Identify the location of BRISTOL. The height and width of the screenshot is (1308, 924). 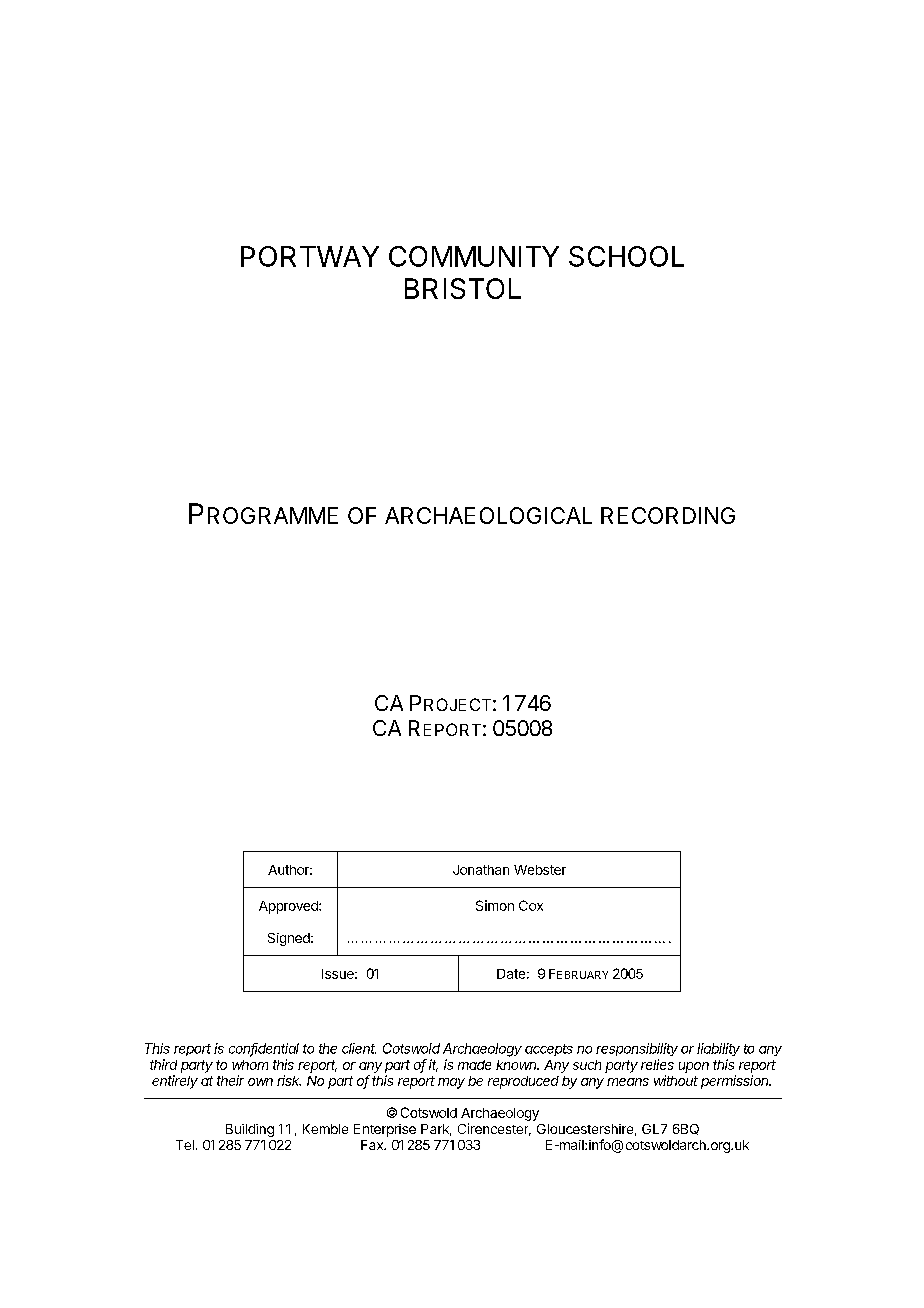
(463, 288).
